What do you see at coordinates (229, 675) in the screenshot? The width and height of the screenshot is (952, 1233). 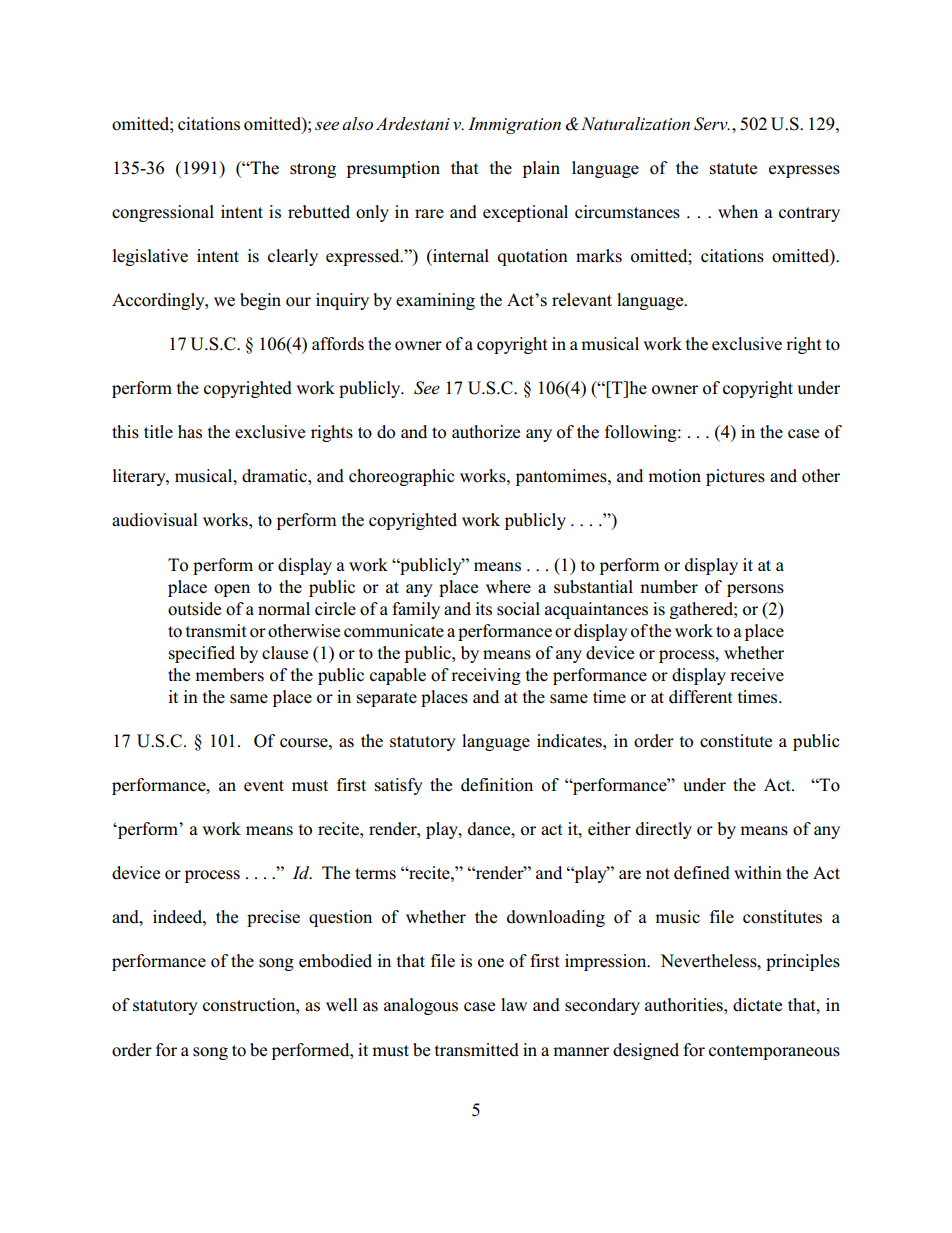 I see `members` at bounding box center [229, 675].
